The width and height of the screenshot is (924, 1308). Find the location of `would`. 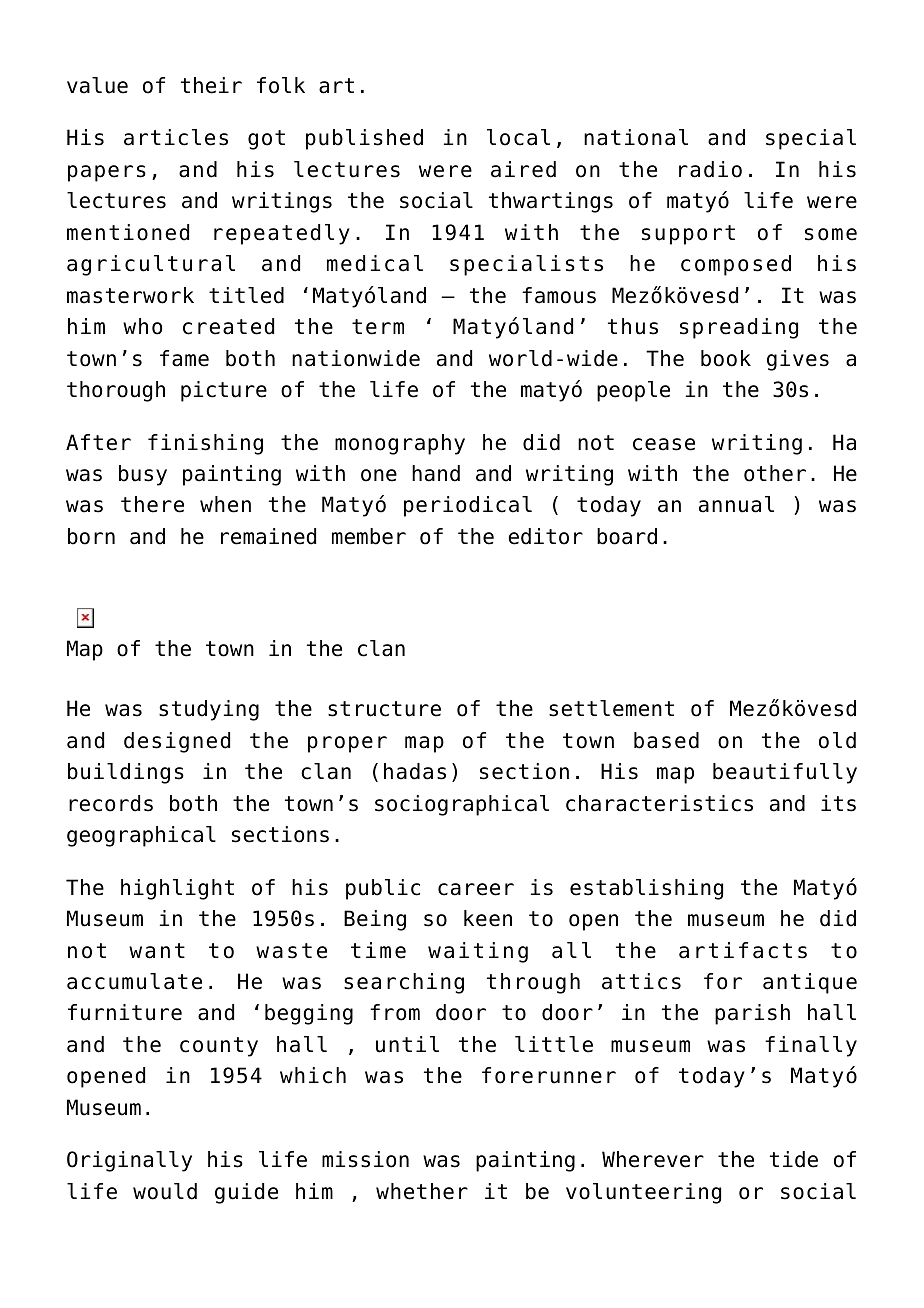

would is located at coordinates (165, 1191).
